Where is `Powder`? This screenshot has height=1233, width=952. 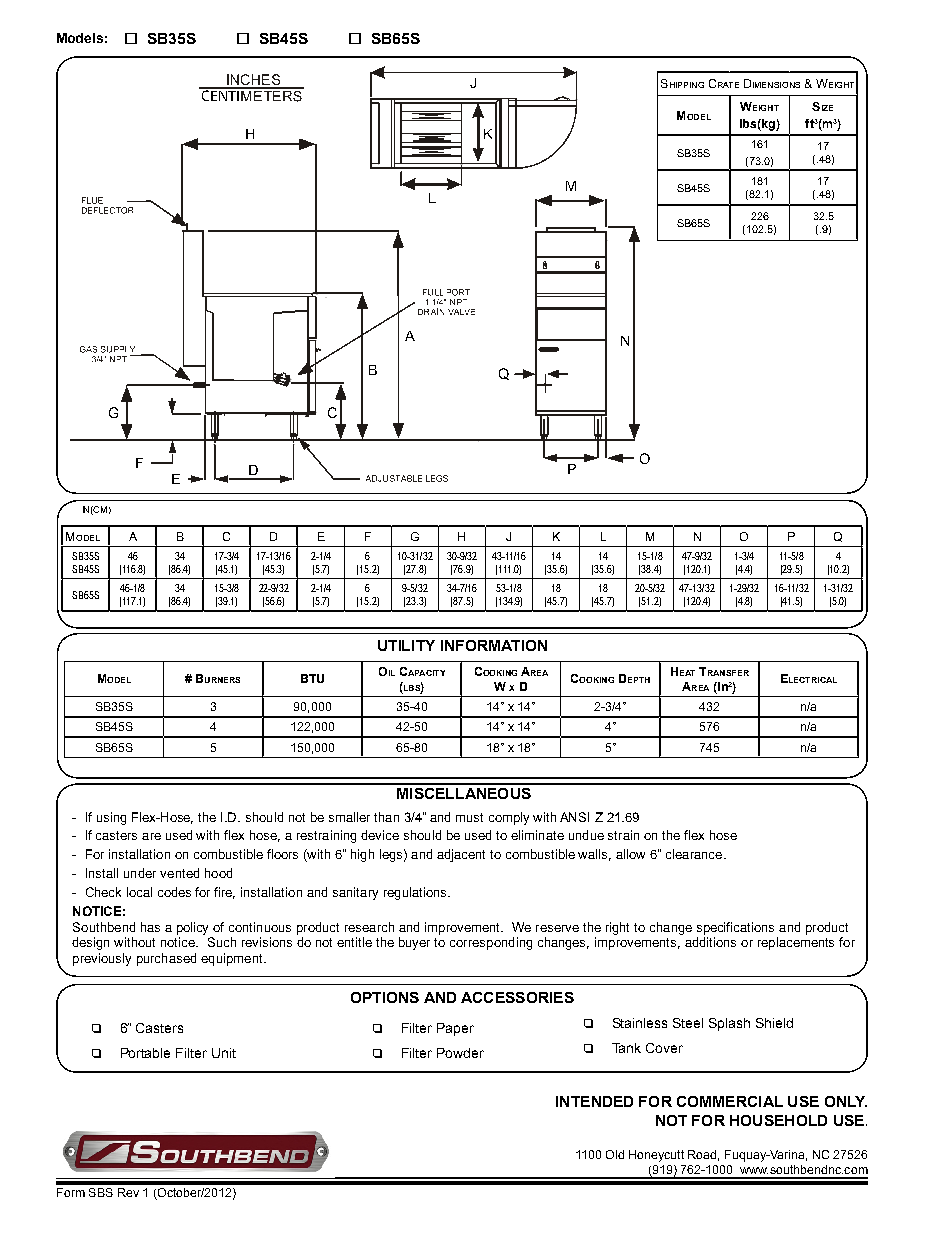
Powder is located at coordinates (460, 1053).
